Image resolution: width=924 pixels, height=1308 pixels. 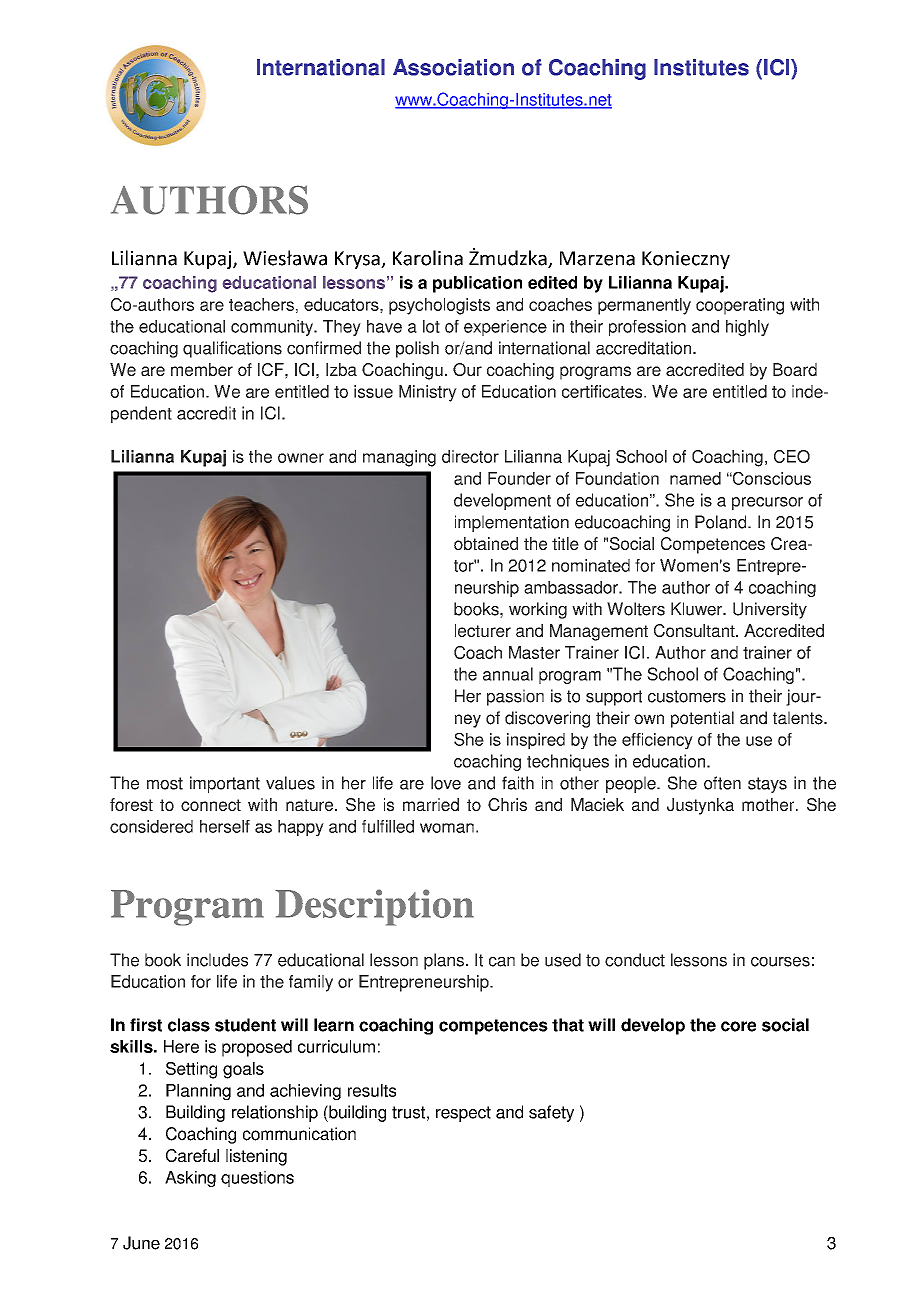 What do you see at coordinates (301, 458) in the image?
I see `owner` at bounding box center [301, 458].
